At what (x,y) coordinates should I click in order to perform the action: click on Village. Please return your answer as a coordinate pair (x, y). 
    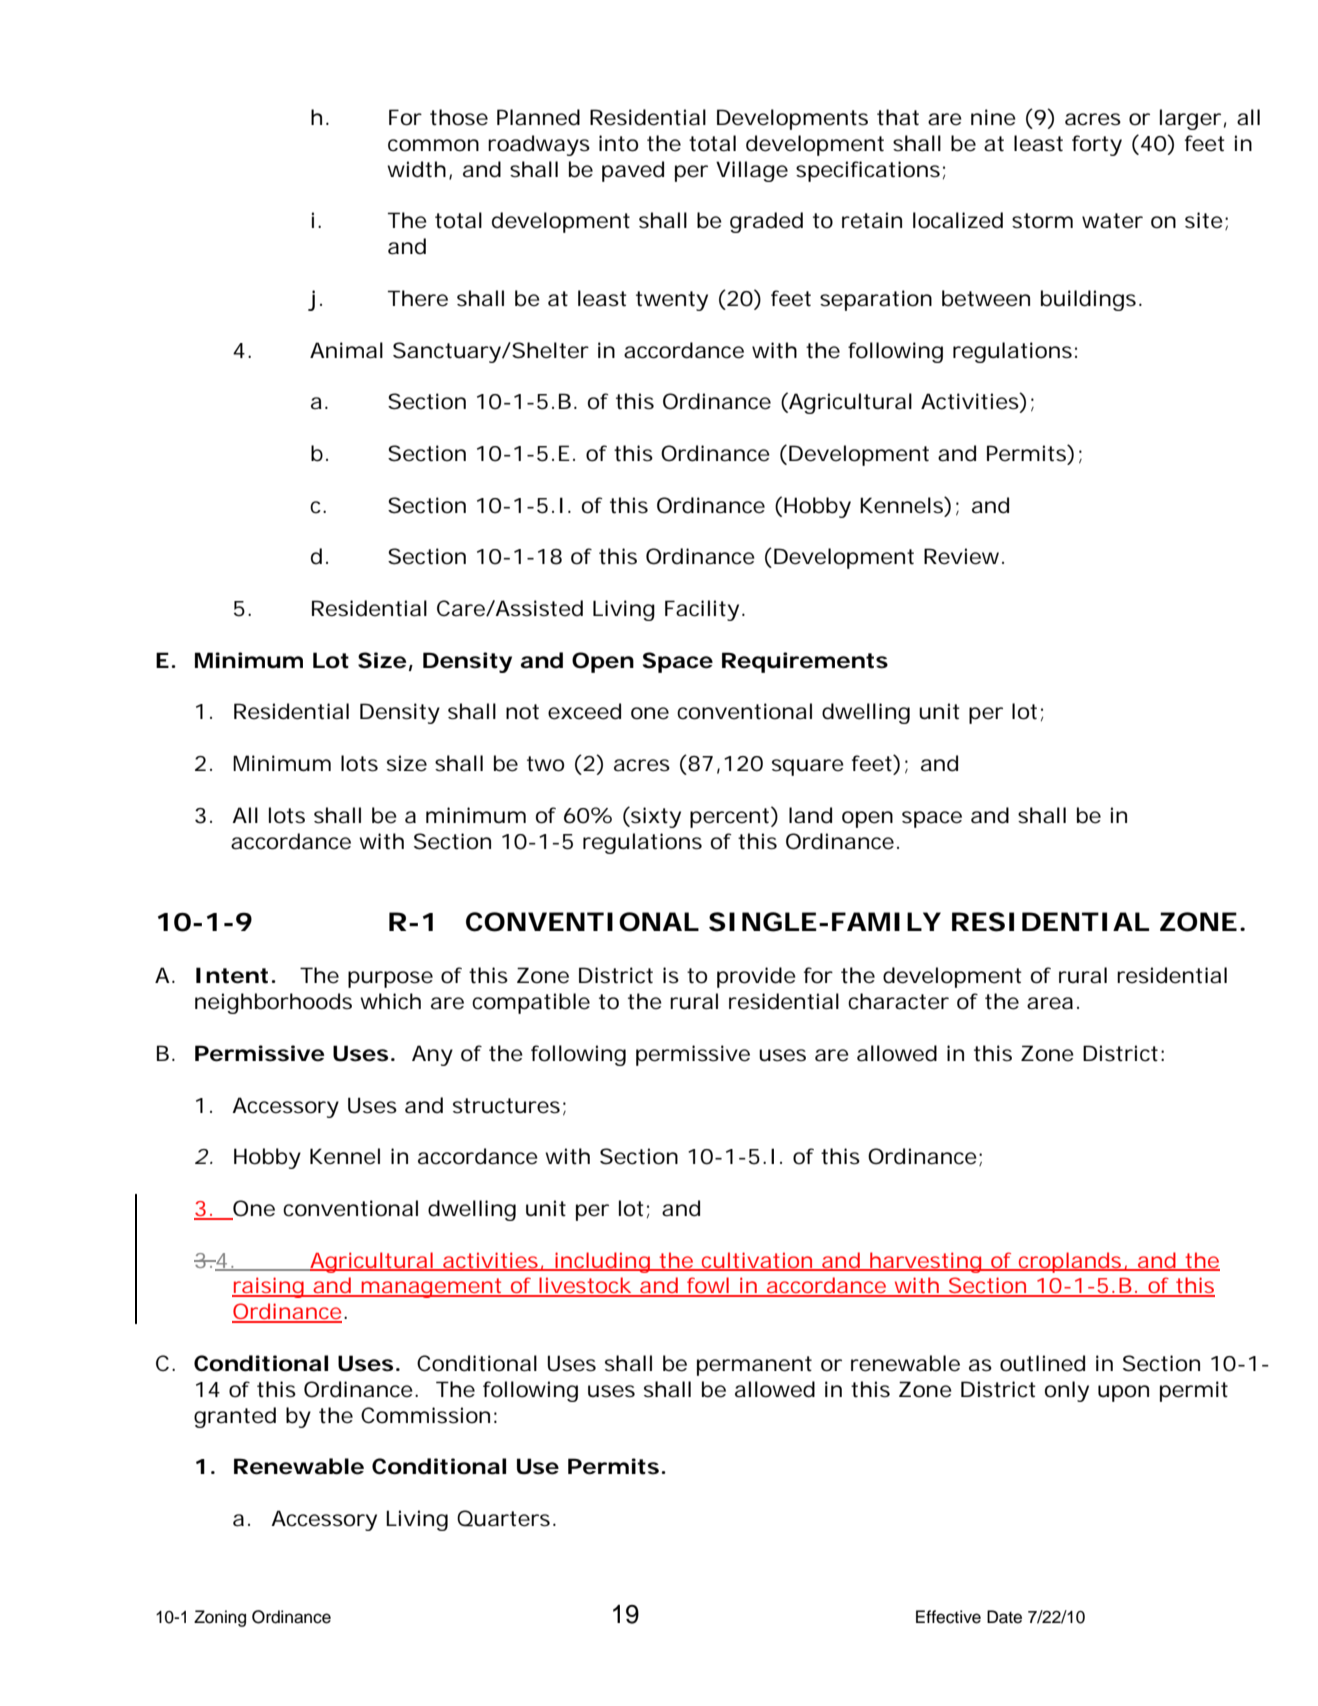
    Looking at the image, I should click on (752, 171).
